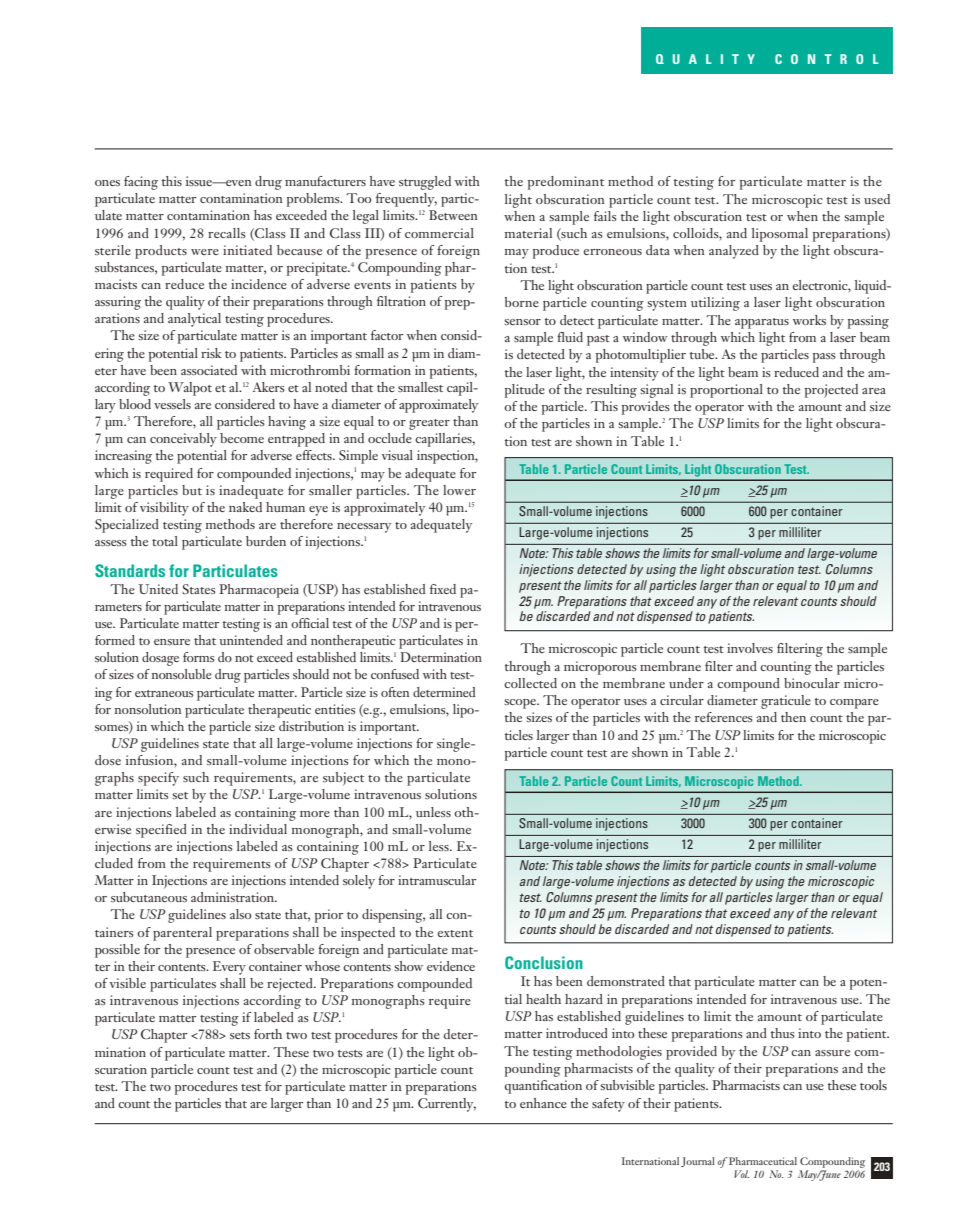  What do you see at coordinates (783, 1033) in the screenshot?
I see `thus` at bounding box center [783, 1033].
